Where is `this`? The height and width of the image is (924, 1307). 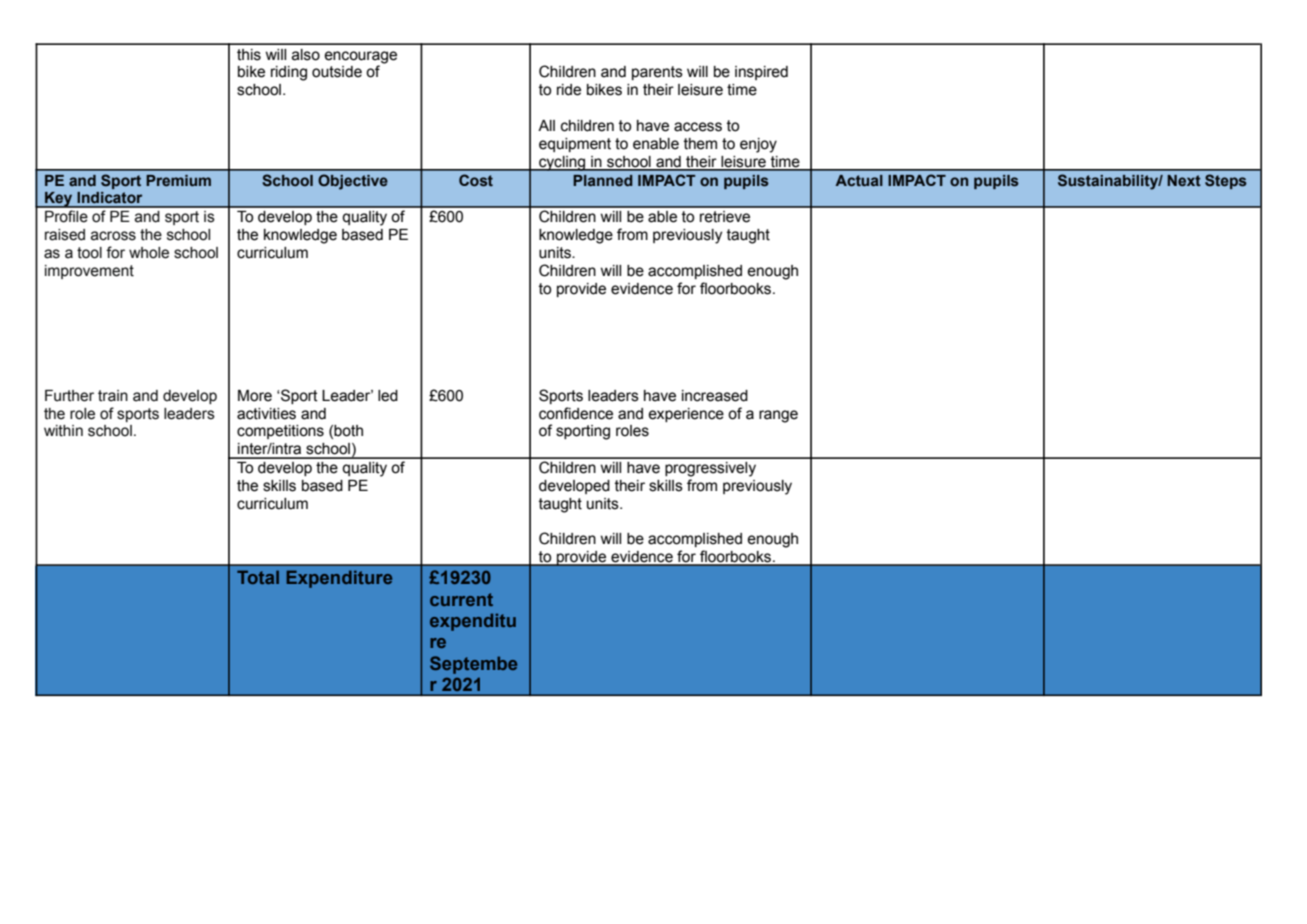
this is located at coordinates (249, 55).
